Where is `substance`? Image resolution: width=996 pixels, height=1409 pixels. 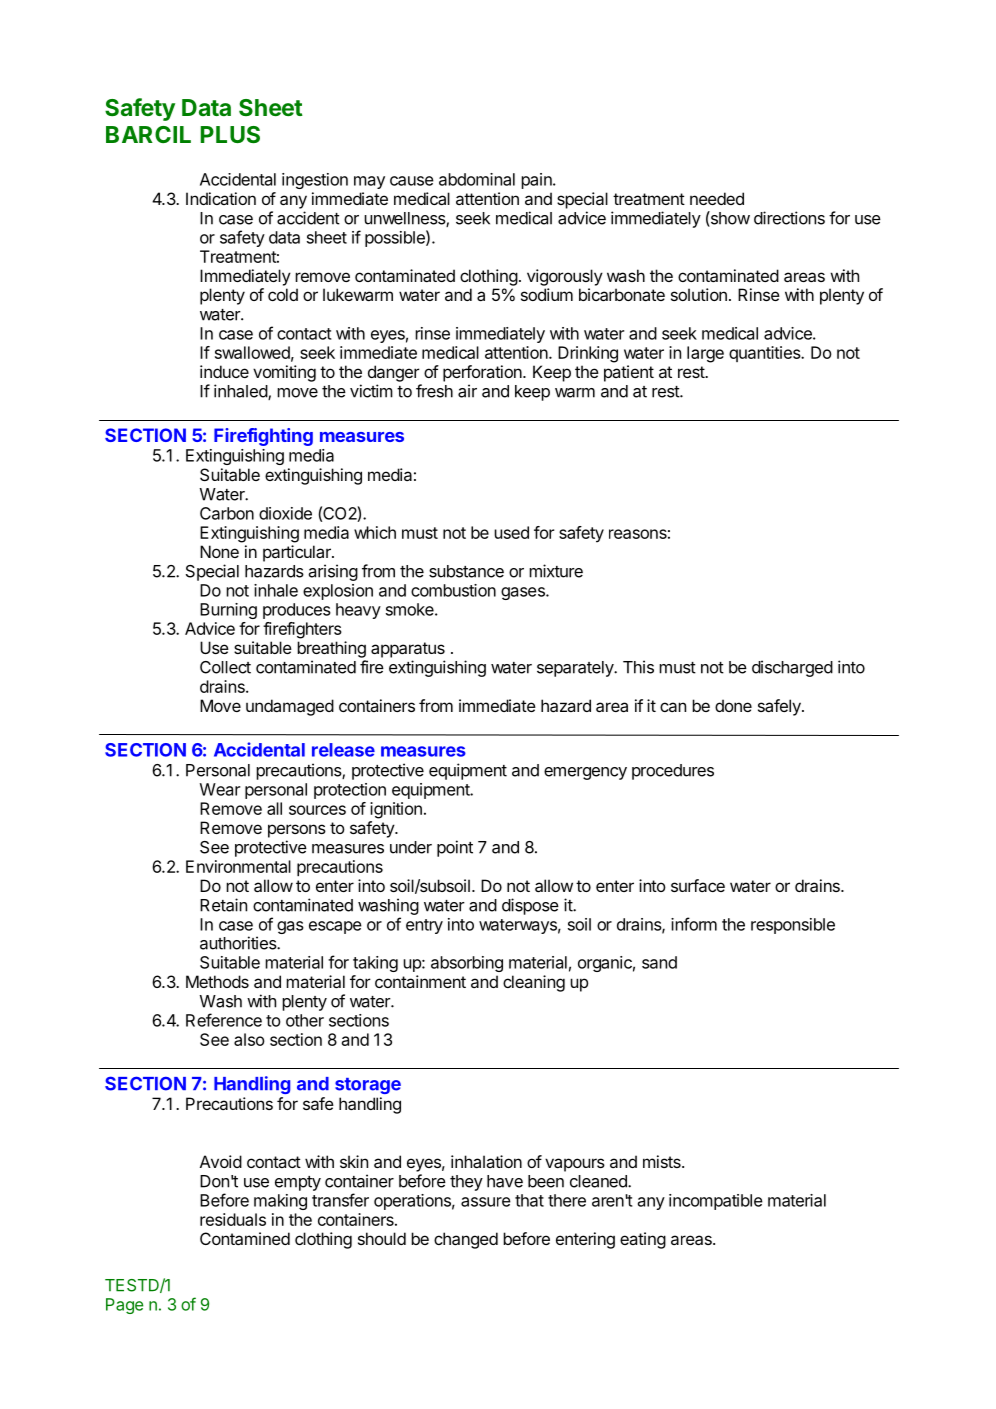
substance is located at coordinates (466, 571).
